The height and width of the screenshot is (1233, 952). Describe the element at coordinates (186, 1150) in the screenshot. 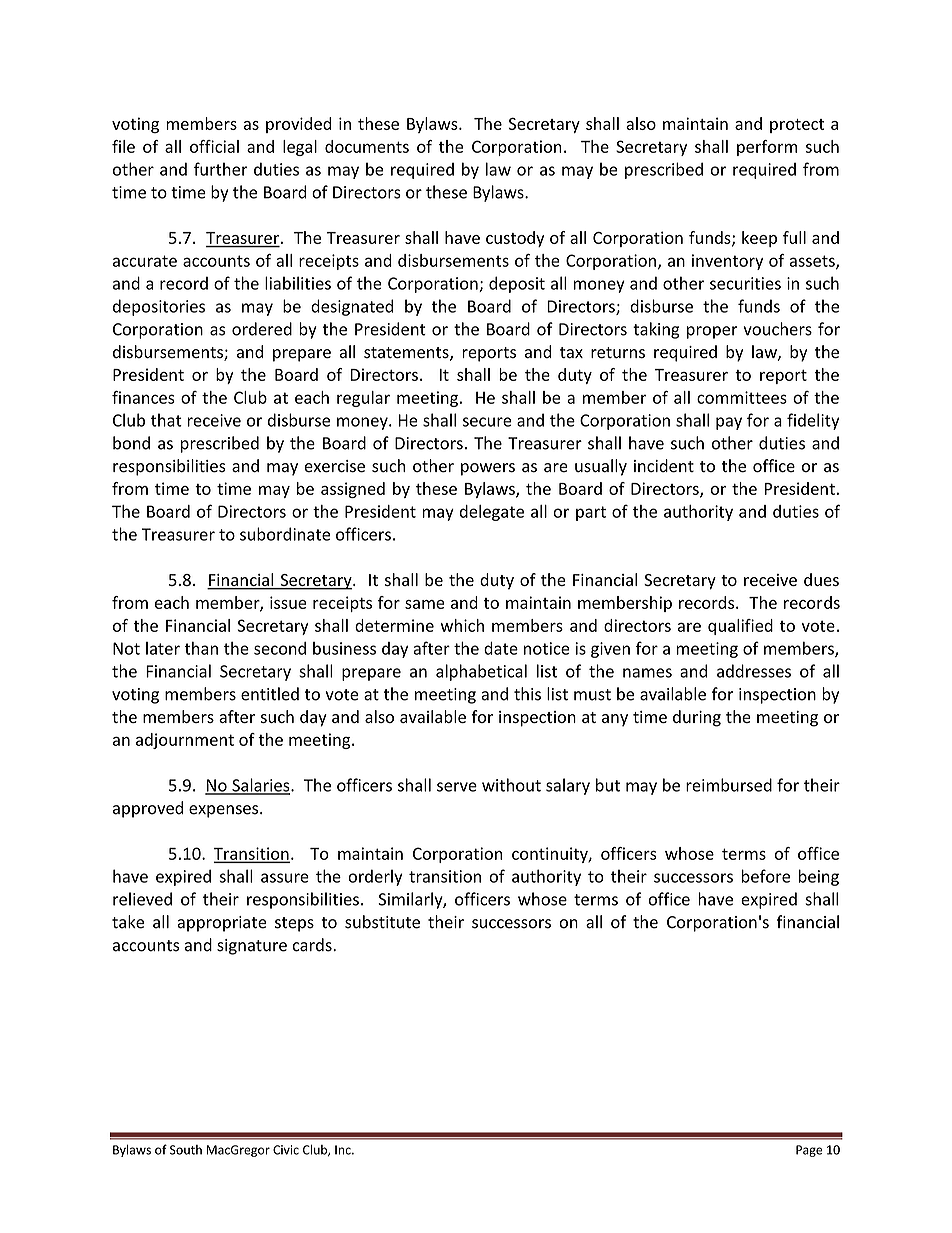

I see `South` at that location.
